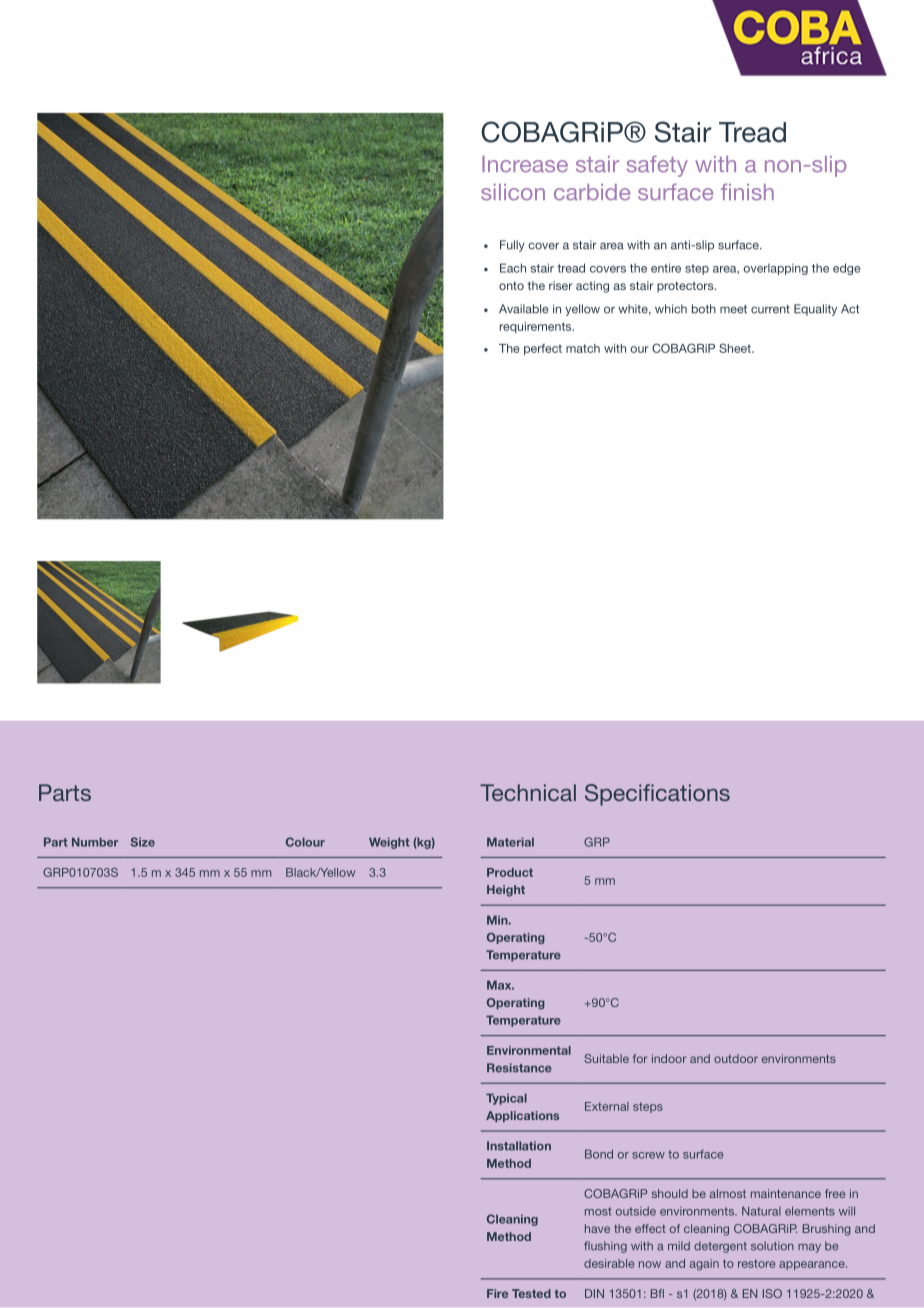 The height and width of the screenshot is (1308, 924). Describe the element at coordinates (657, 795) in the screenshot. I see `Specifications` at that location.
